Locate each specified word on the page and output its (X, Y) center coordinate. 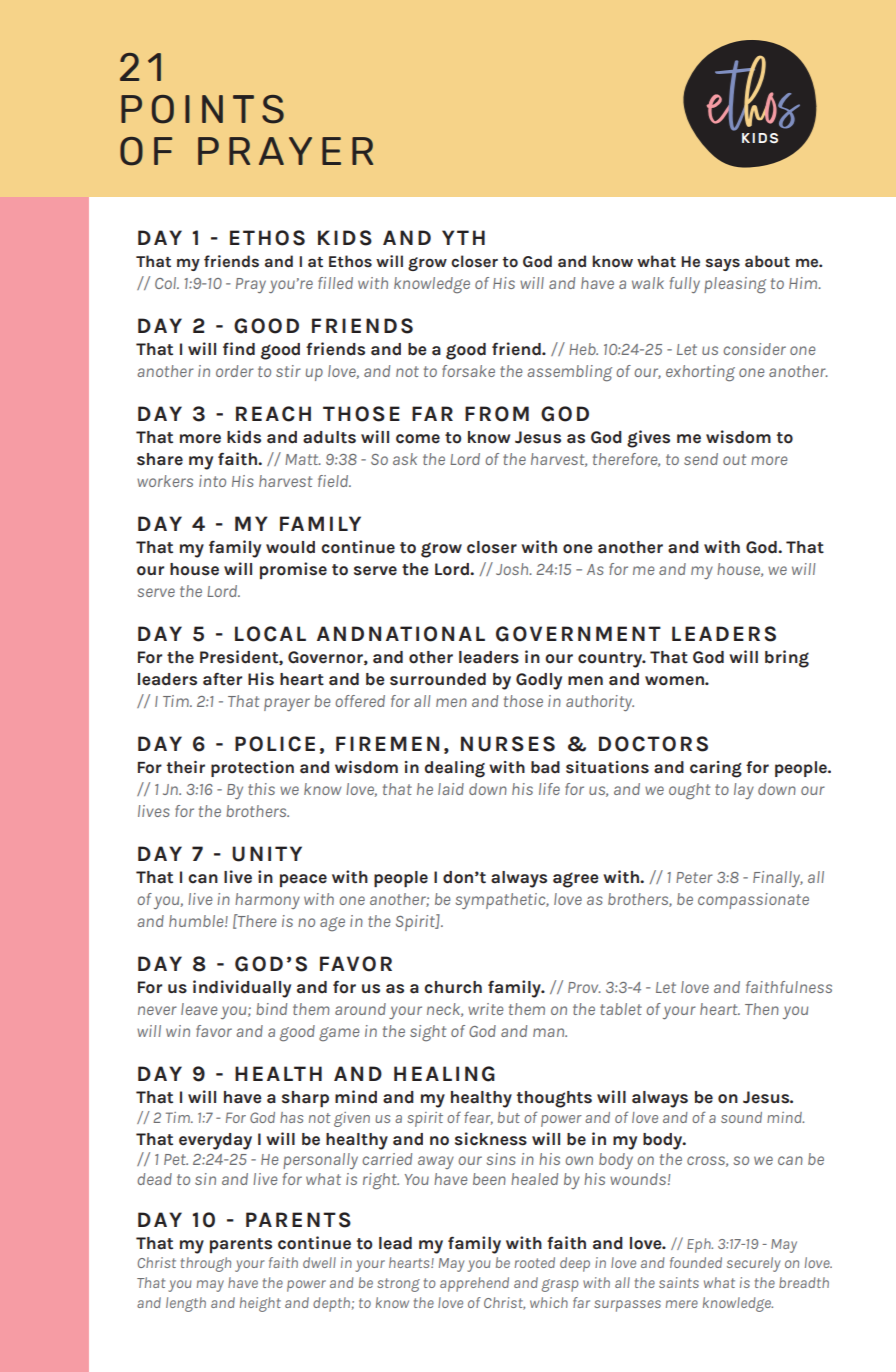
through (206, 1264)
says (723, 264)
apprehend (474, 1284)
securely (753, 1264)
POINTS (202, 109)
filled (335, 283)
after (222, 679)
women (675, 681)
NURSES (508, 744)
